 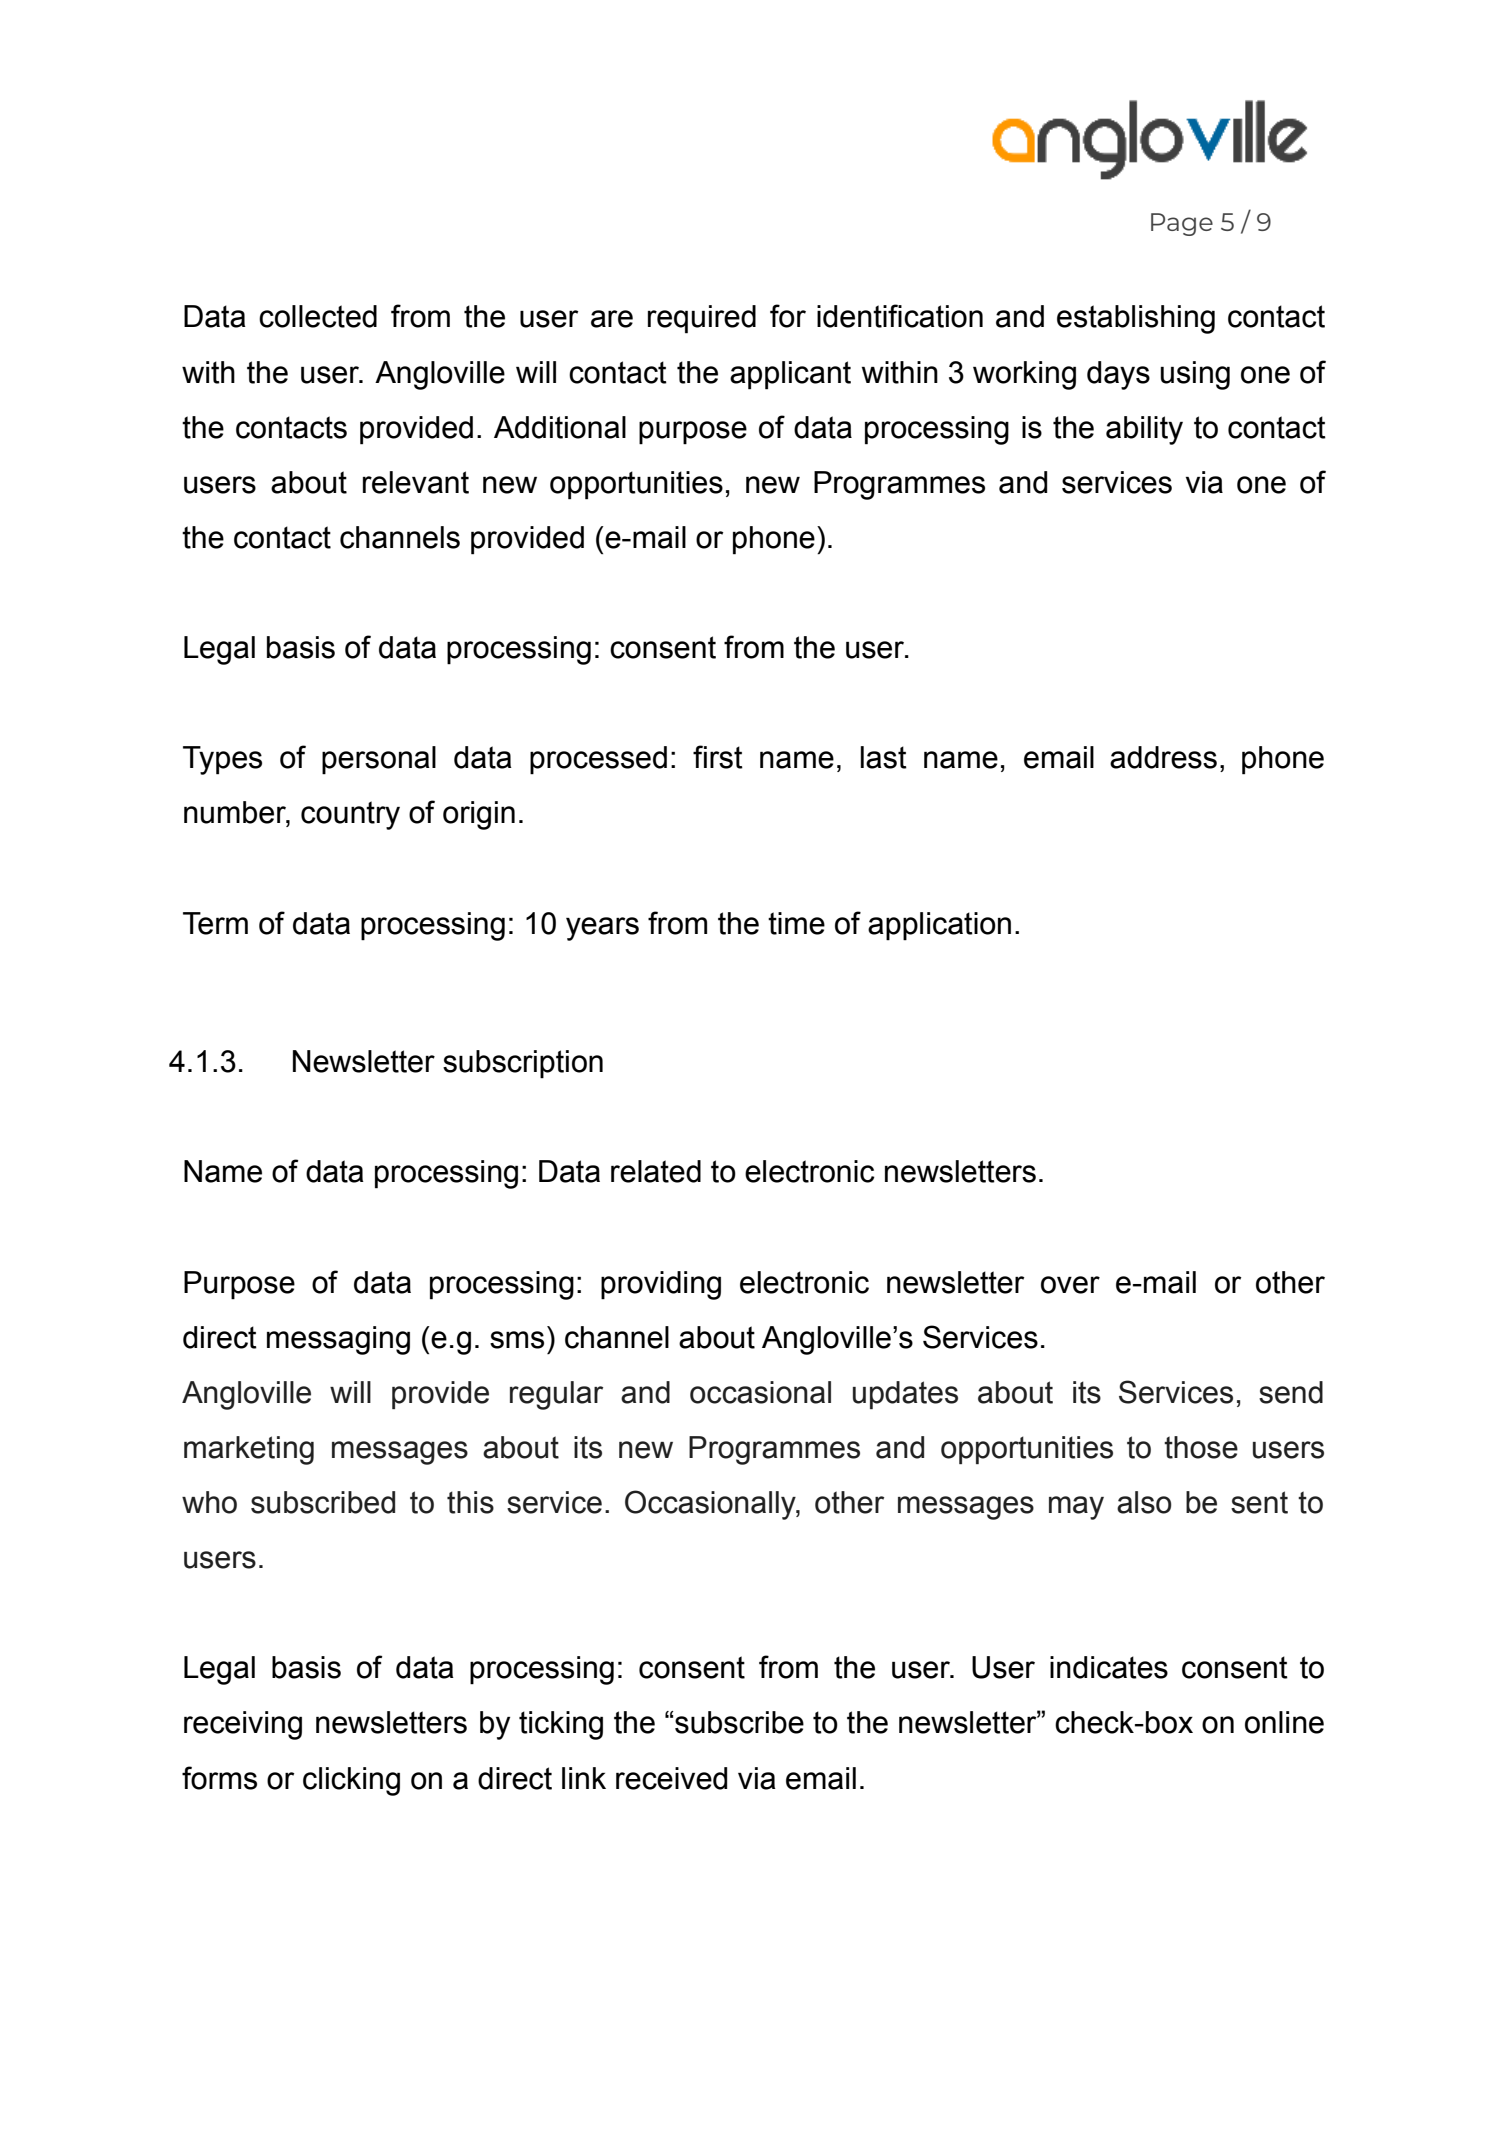 I want to click on marketing, so click(x=249, y=1450).
